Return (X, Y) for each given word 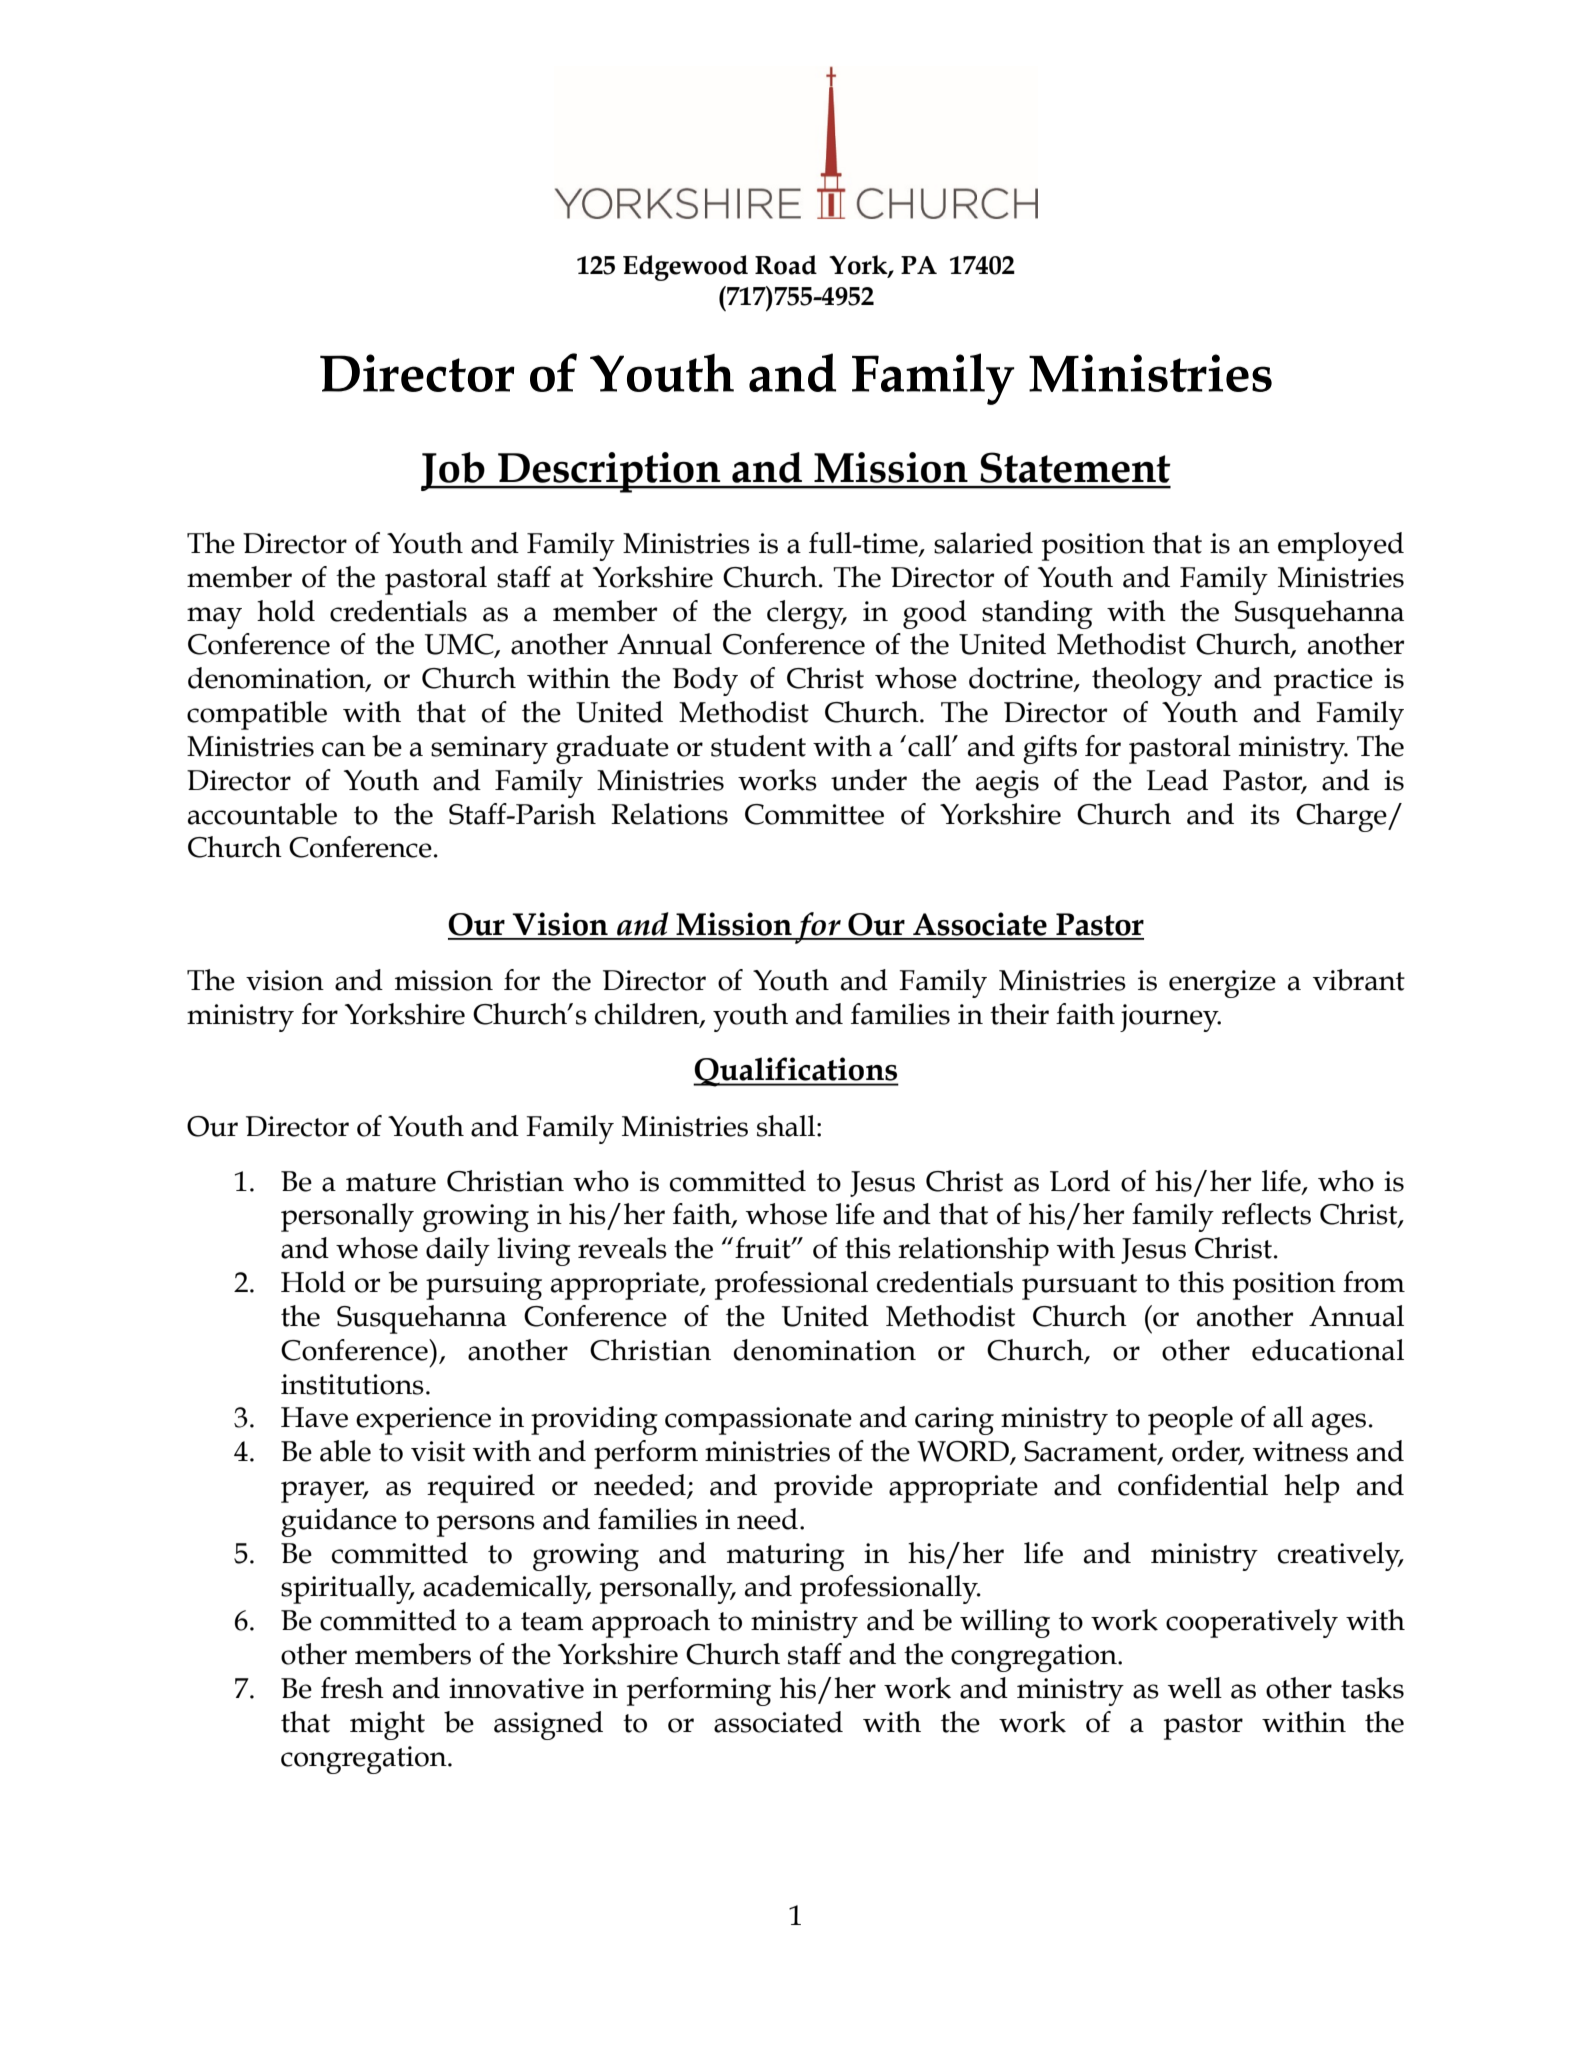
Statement (1075, 467)
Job (454, 471)
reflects (1266, 1214)
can (344, 749)
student (758, 746)
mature (391, 1182)
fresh (352, 1688)
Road (786, 265)
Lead (1177, 780)
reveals (622, 1248)
